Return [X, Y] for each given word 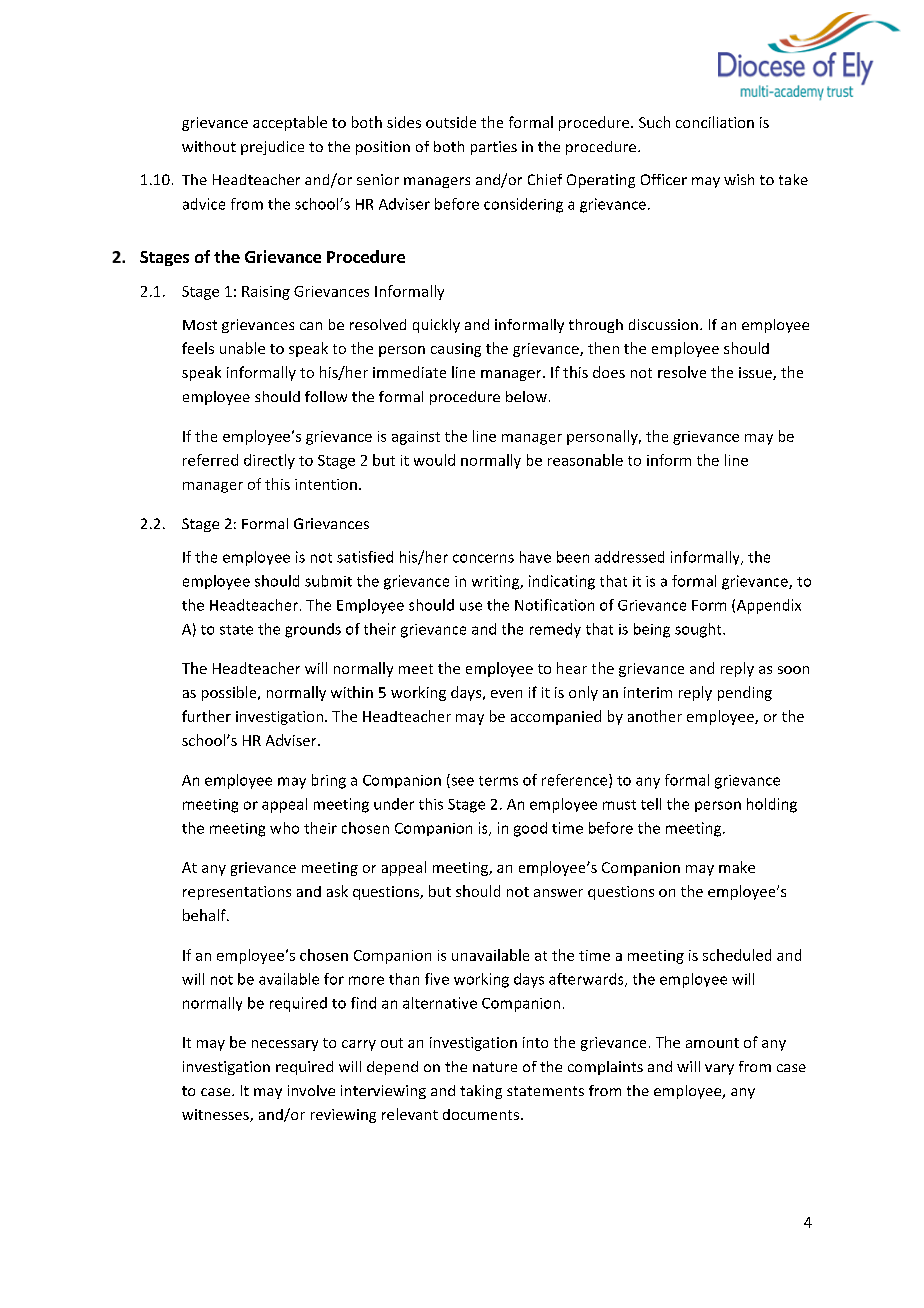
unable [242, 348]
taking [481, 1092]
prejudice [272, 148]
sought [699, 630]
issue [756, 373]
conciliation [715, 122]
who [284, 828]
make [737, 867]
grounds [313, 630]
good [530, 829]
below [526, 396]
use [471, 606]
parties [494, 148]
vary [719, 1069]
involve [311, 1090]
